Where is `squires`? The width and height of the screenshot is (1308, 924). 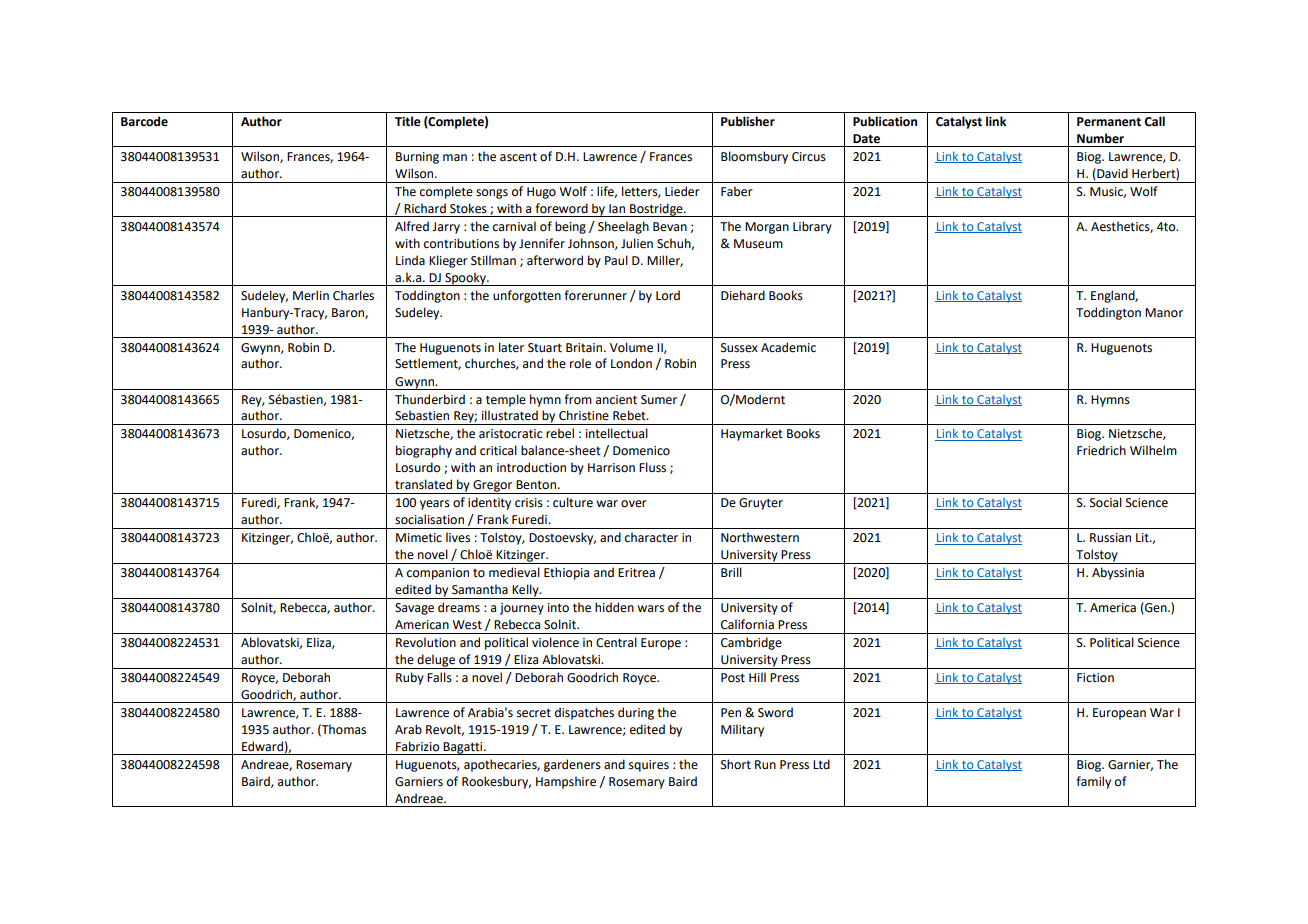 squires is located at coordinates (649, 766).
